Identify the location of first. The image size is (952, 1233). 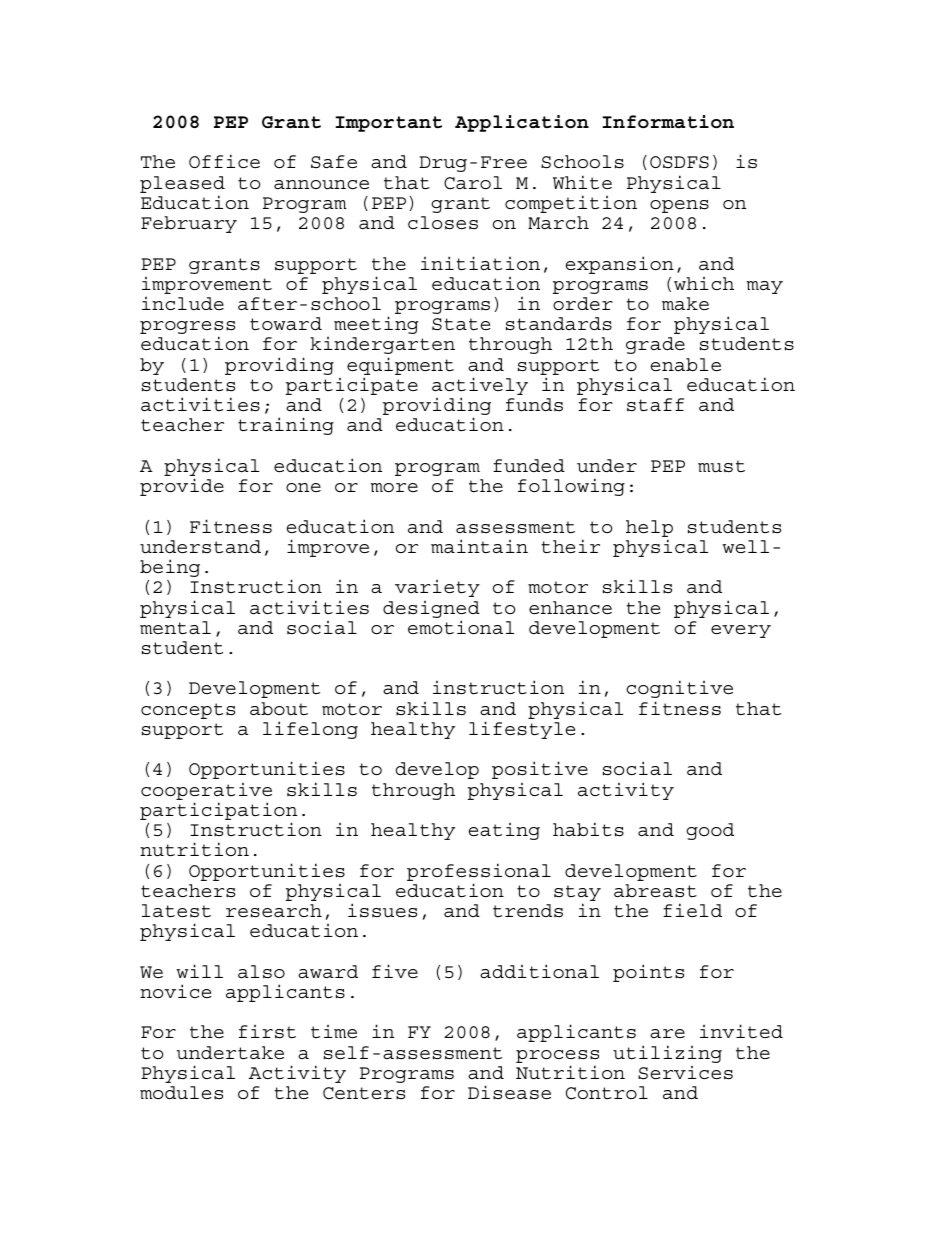
(267, 1032).
